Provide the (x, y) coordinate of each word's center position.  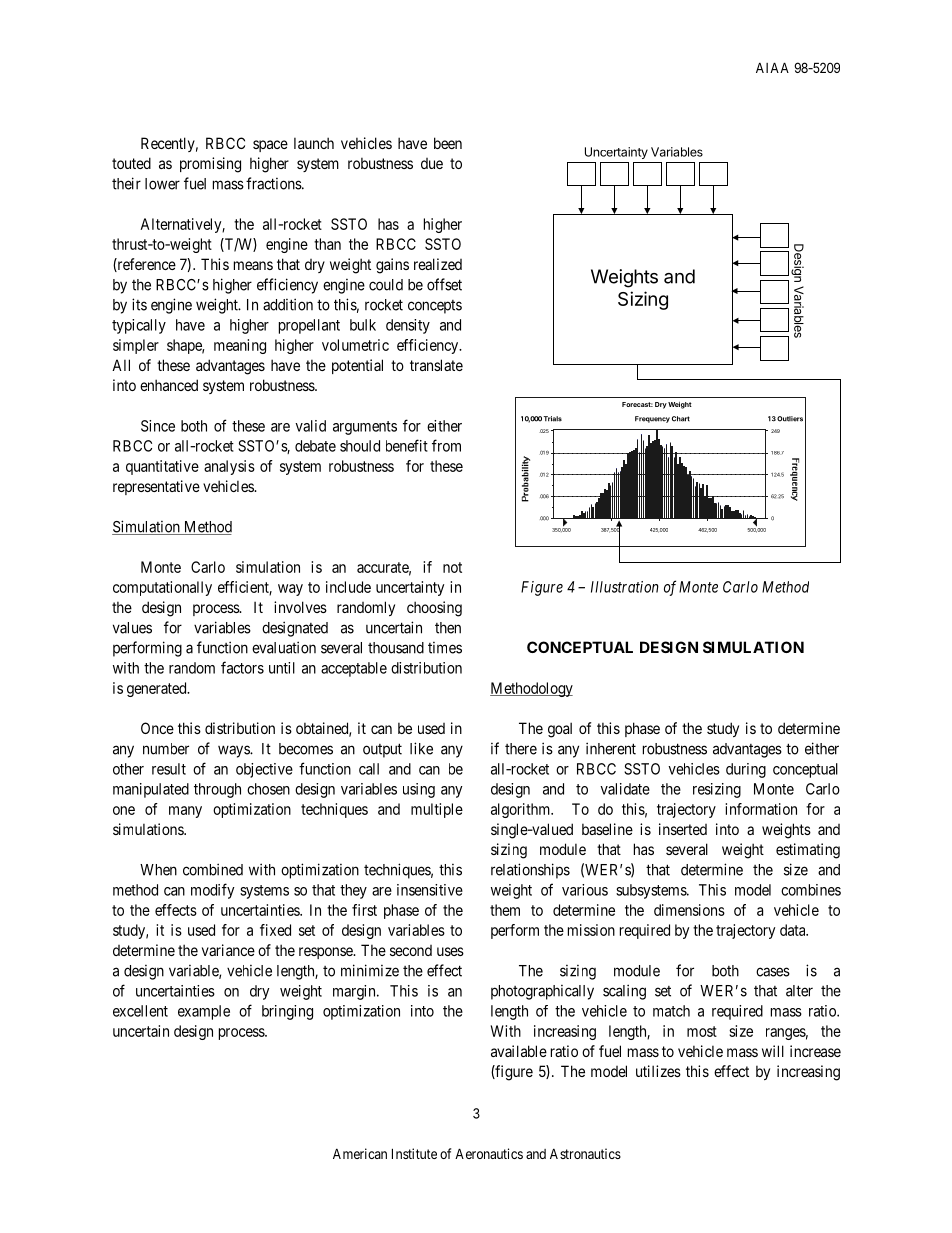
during (746, 770)
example (204, 1012)
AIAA (772, 67)
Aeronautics (489, 1153)
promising (210, 165)
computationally (162, 588)
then (448, 628)
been (448, 143)
